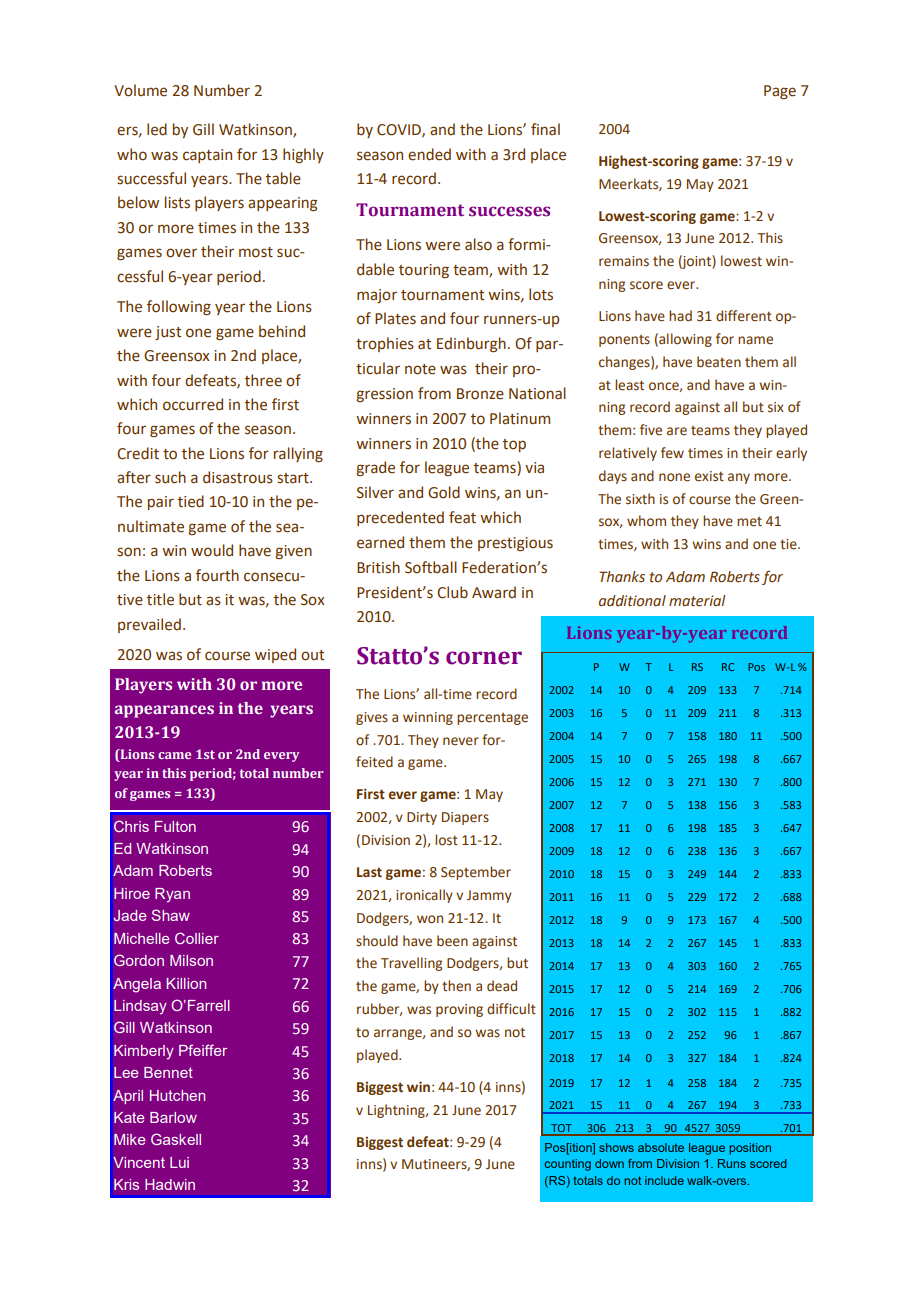  Describe the element at coordinates (238, 477) in the page. I see `disastrous` at that location.
